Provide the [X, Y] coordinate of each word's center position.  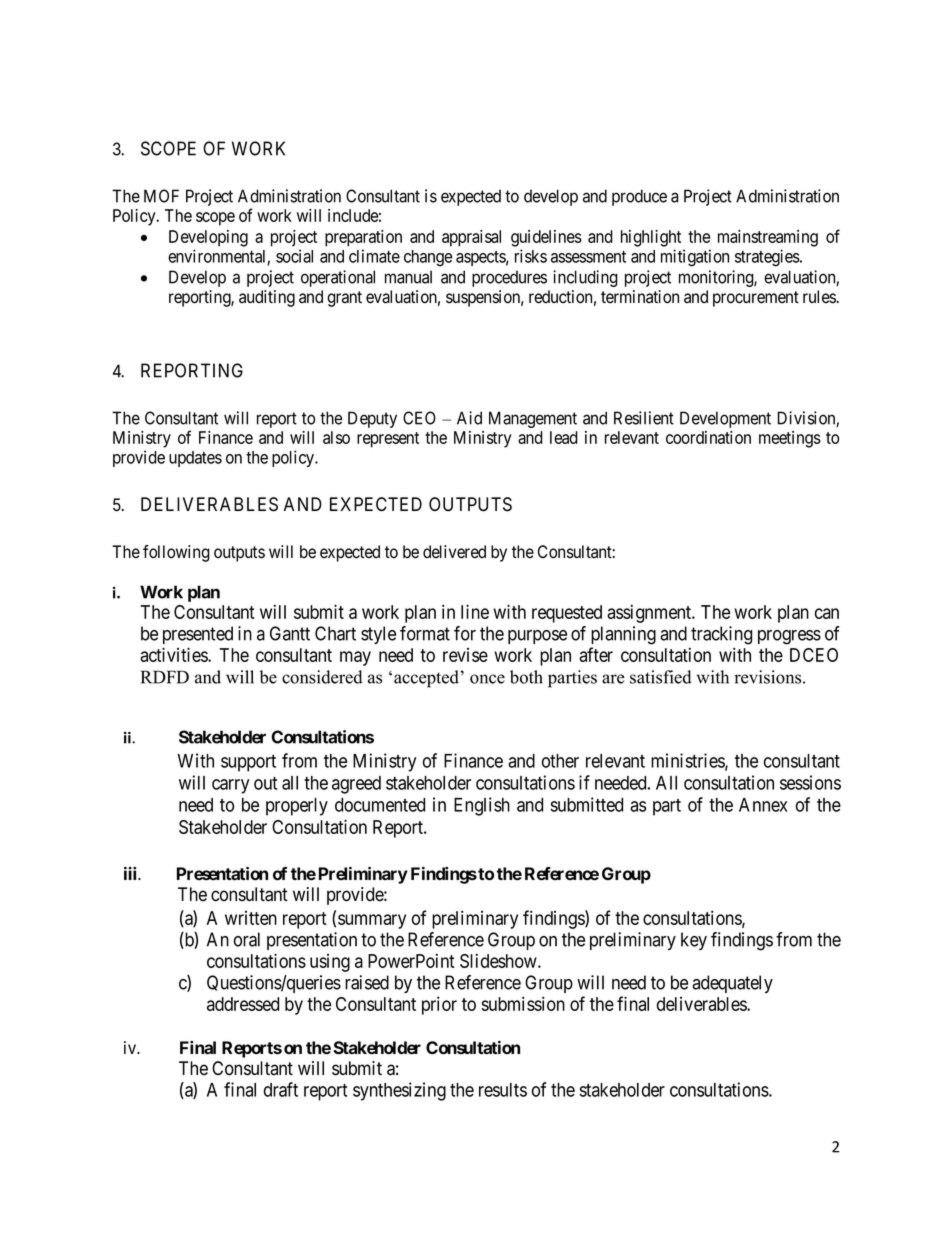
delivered [454, 552]
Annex [763, 805]
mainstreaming [768, 238]
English [482, 806]
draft [281, 1089]
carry [230, 786]
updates [195, 459]
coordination [708, 437]
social [294, 256]
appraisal [471, 238]
